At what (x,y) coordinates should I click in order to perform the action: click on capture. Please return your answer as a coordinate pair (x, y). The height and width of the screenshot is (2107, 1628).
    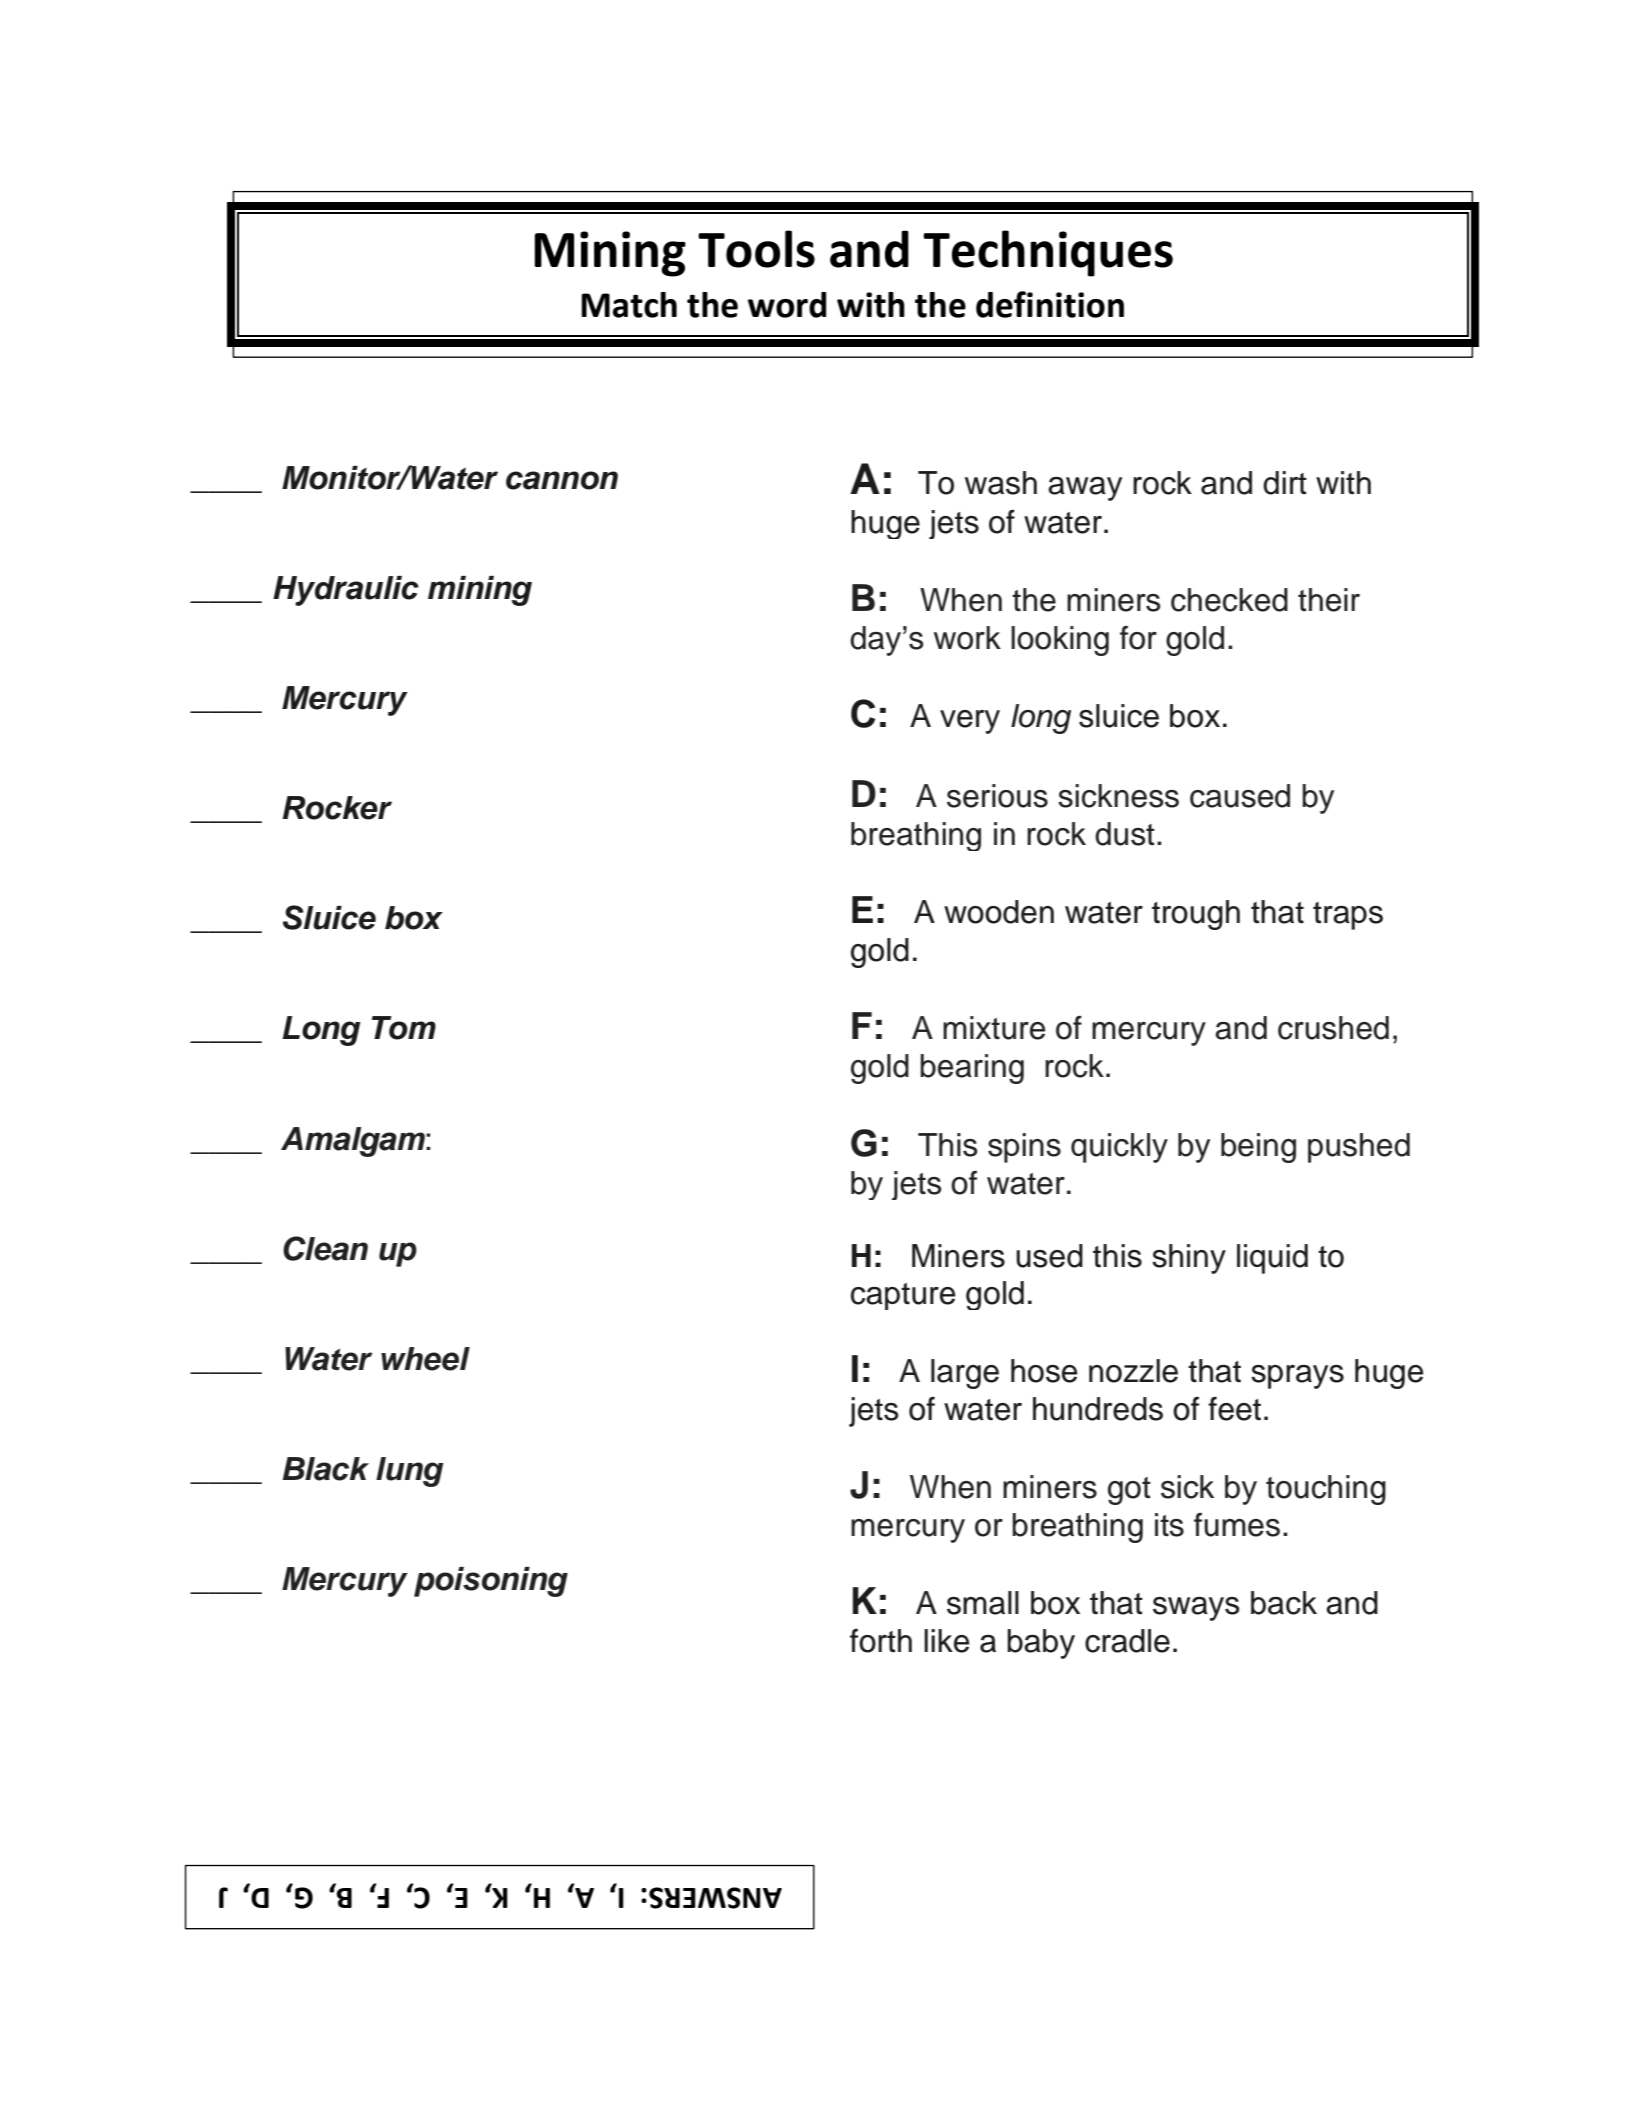
    Looking at the image, I should click on (903, 1296).
